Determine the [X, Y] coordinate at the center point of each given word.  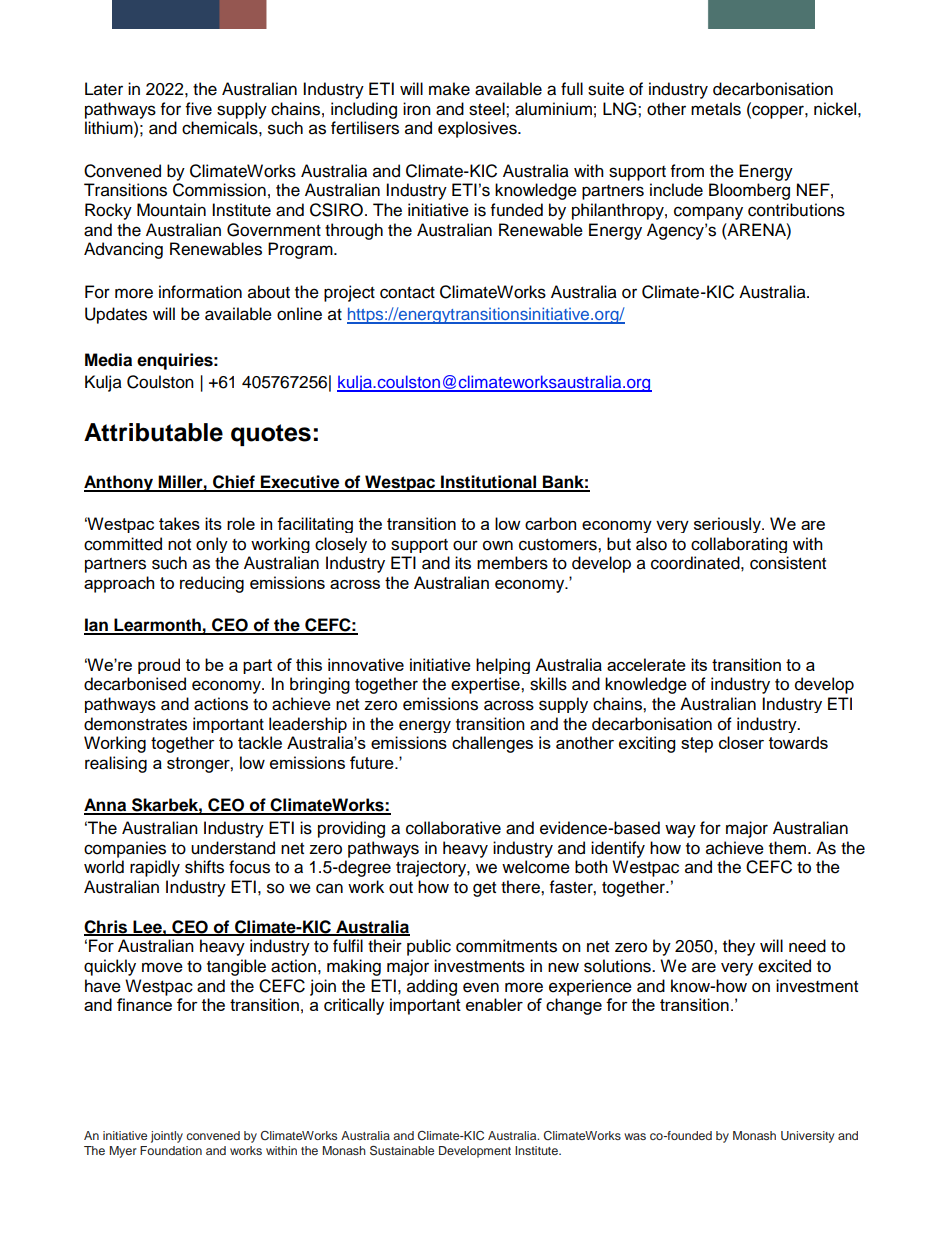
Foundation [171, 1150]
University [808, 1137]
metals [716, 109]
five [199, 109]
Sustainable [402, 1151]
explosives [478, 129]
